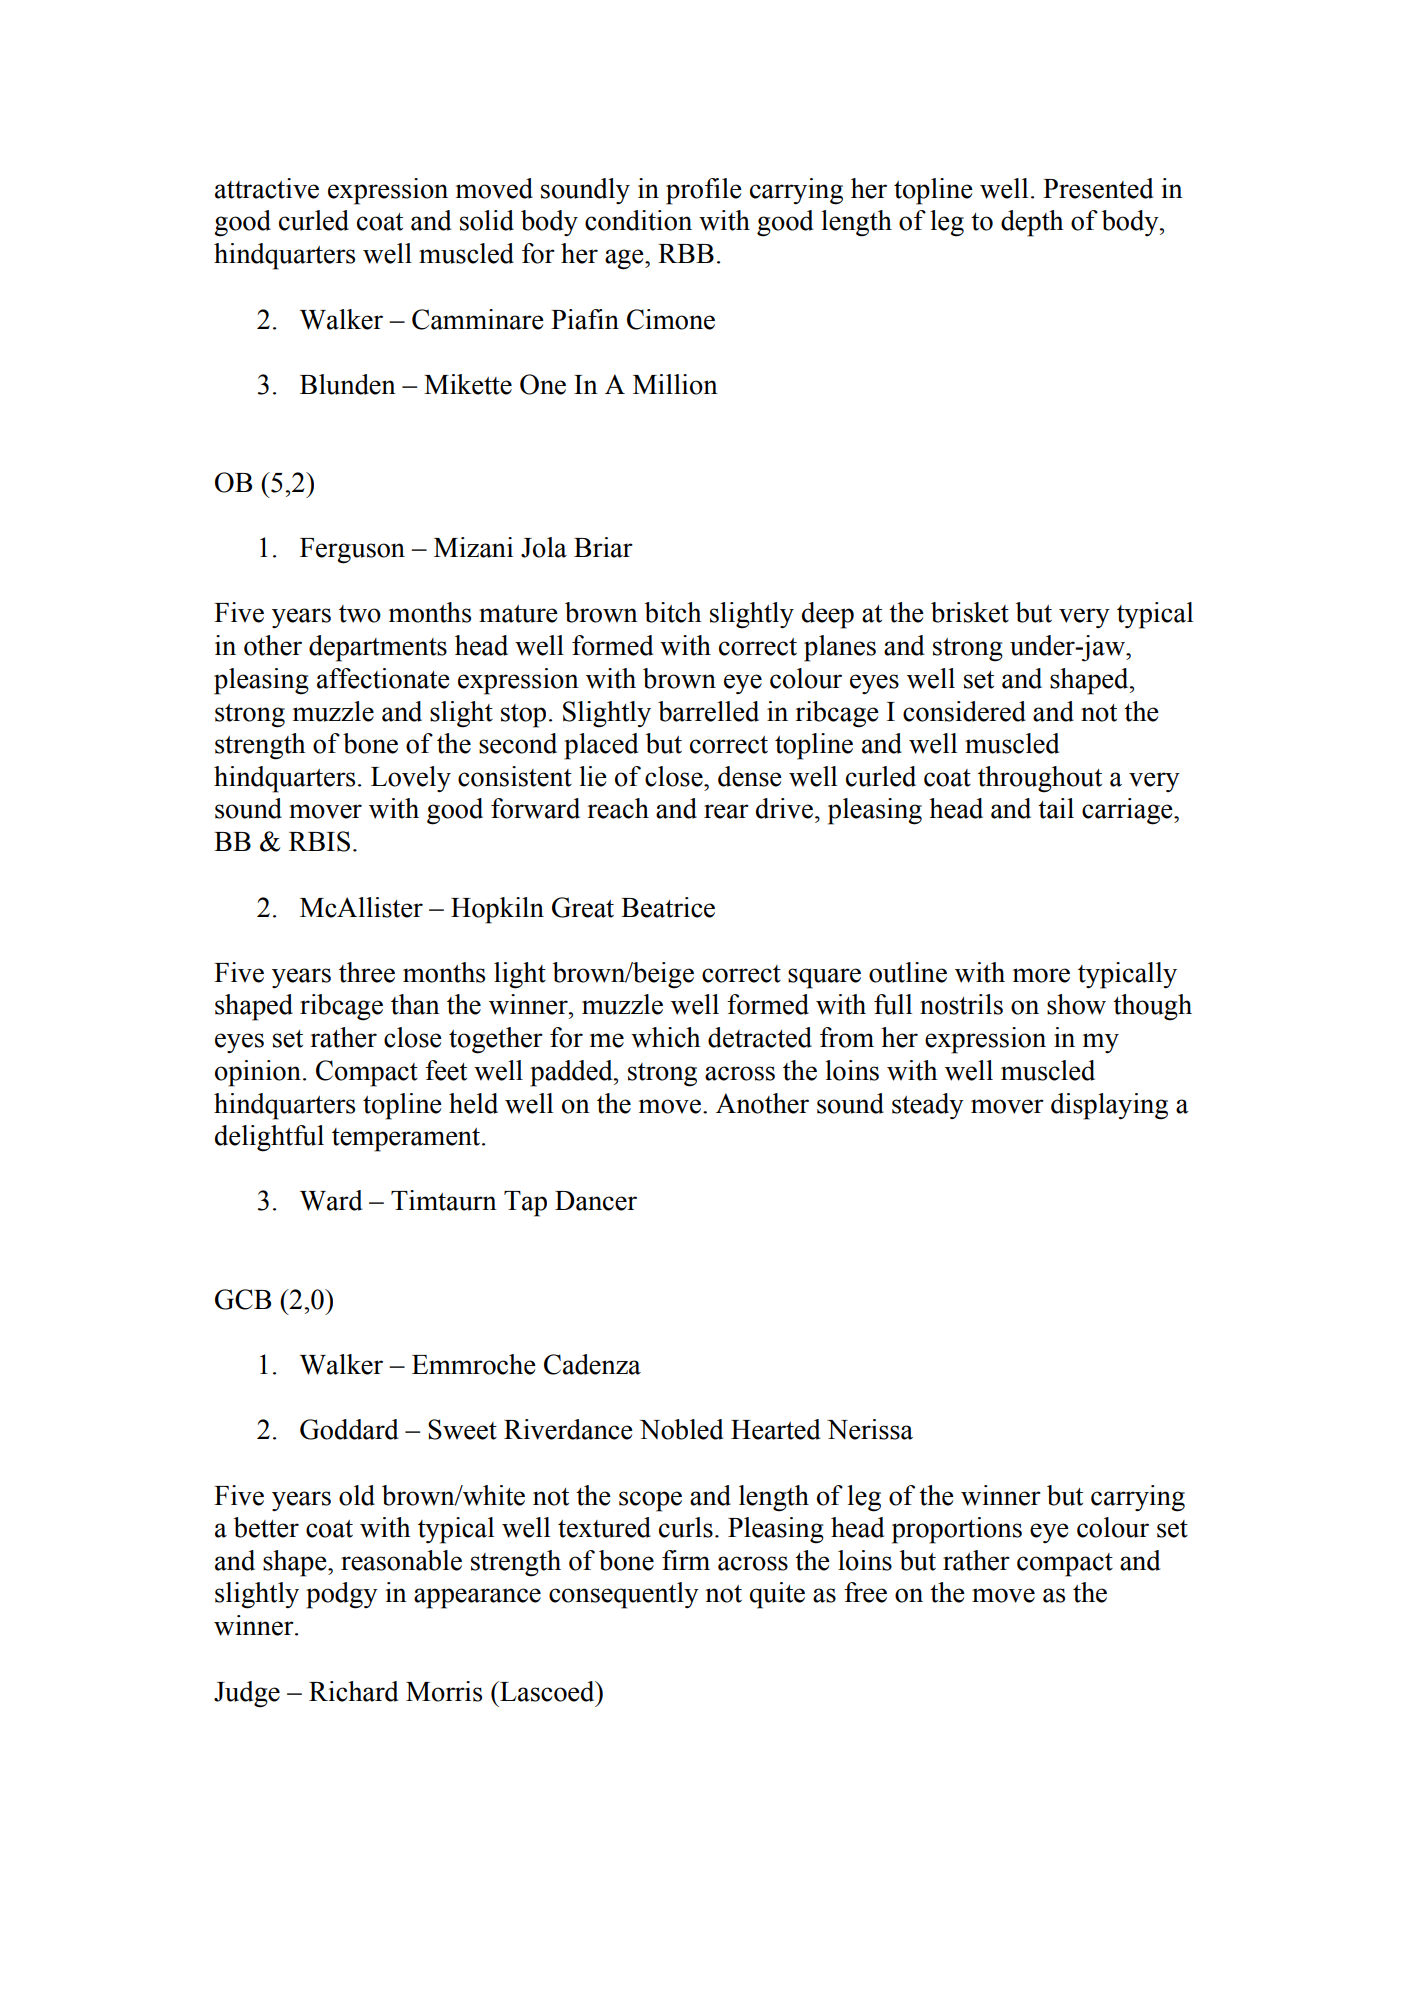 The image size is (1409, 1993). What do you see at coordinates (964, 711) in the screenshot?
I see `considered` at bounding box center [964, 711].
